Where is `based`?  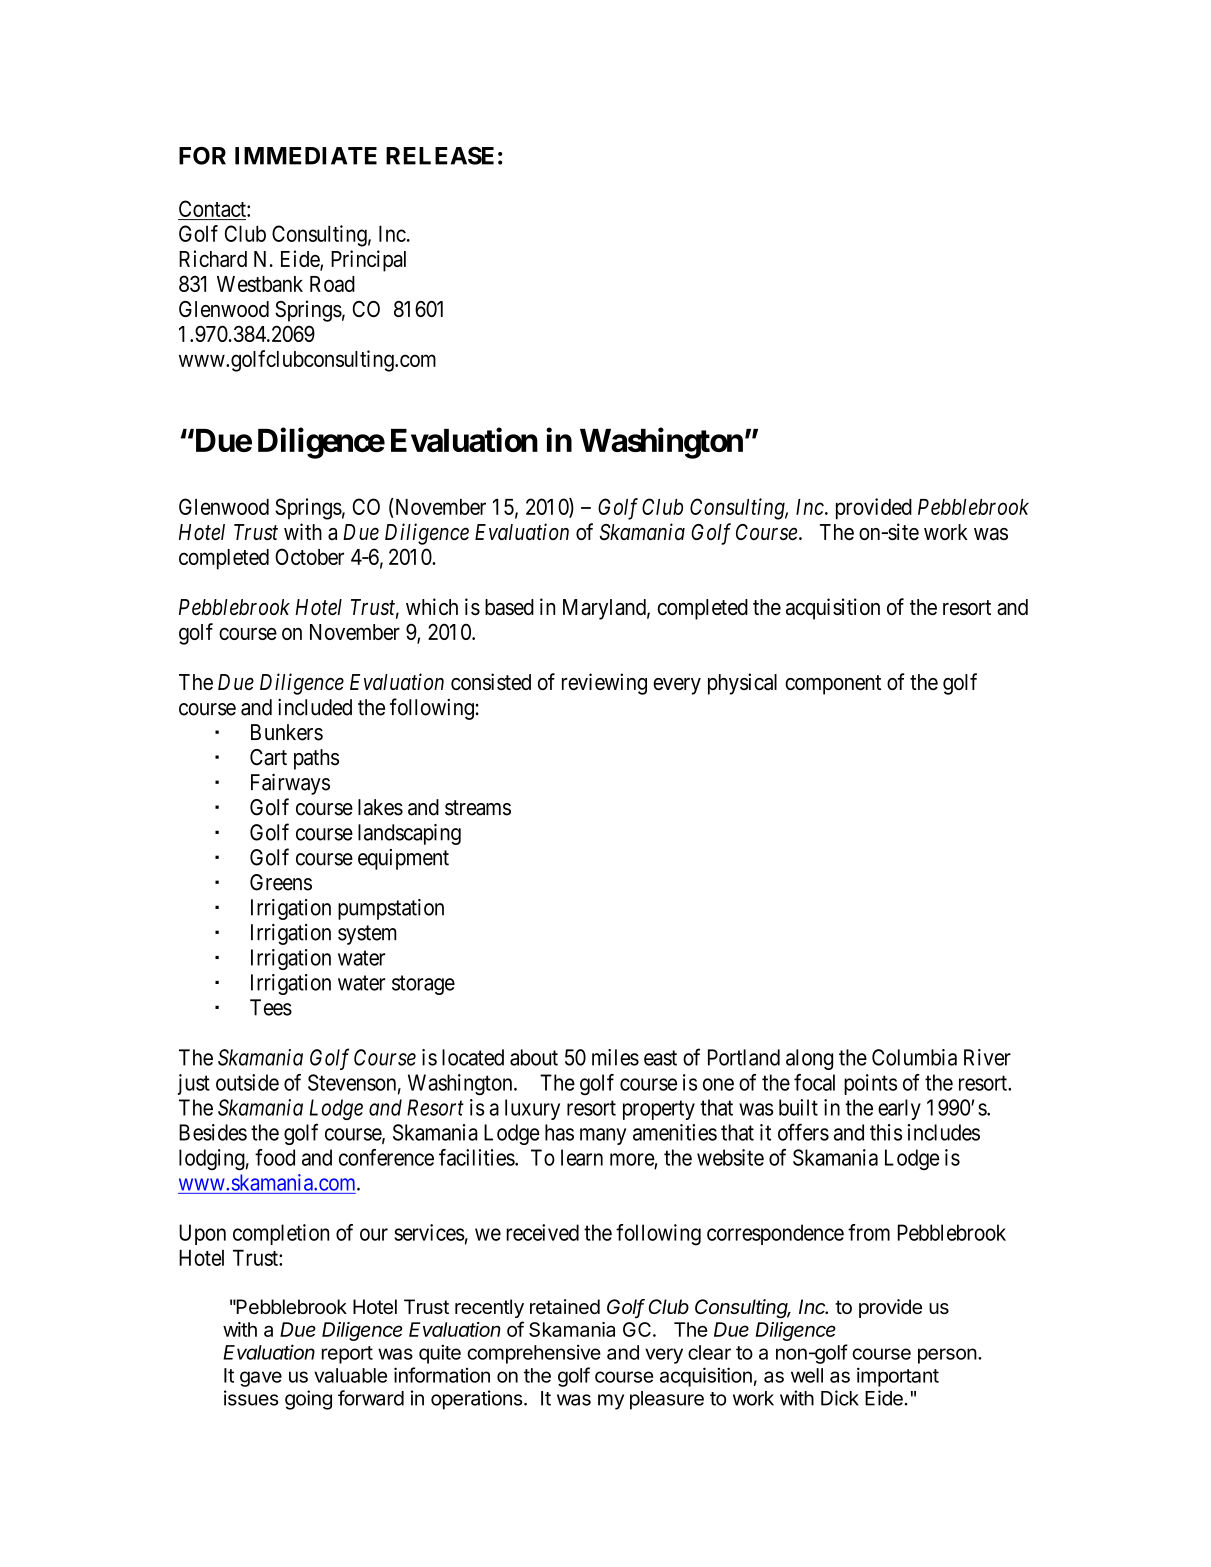 based is located at coordinates (509, 607).
